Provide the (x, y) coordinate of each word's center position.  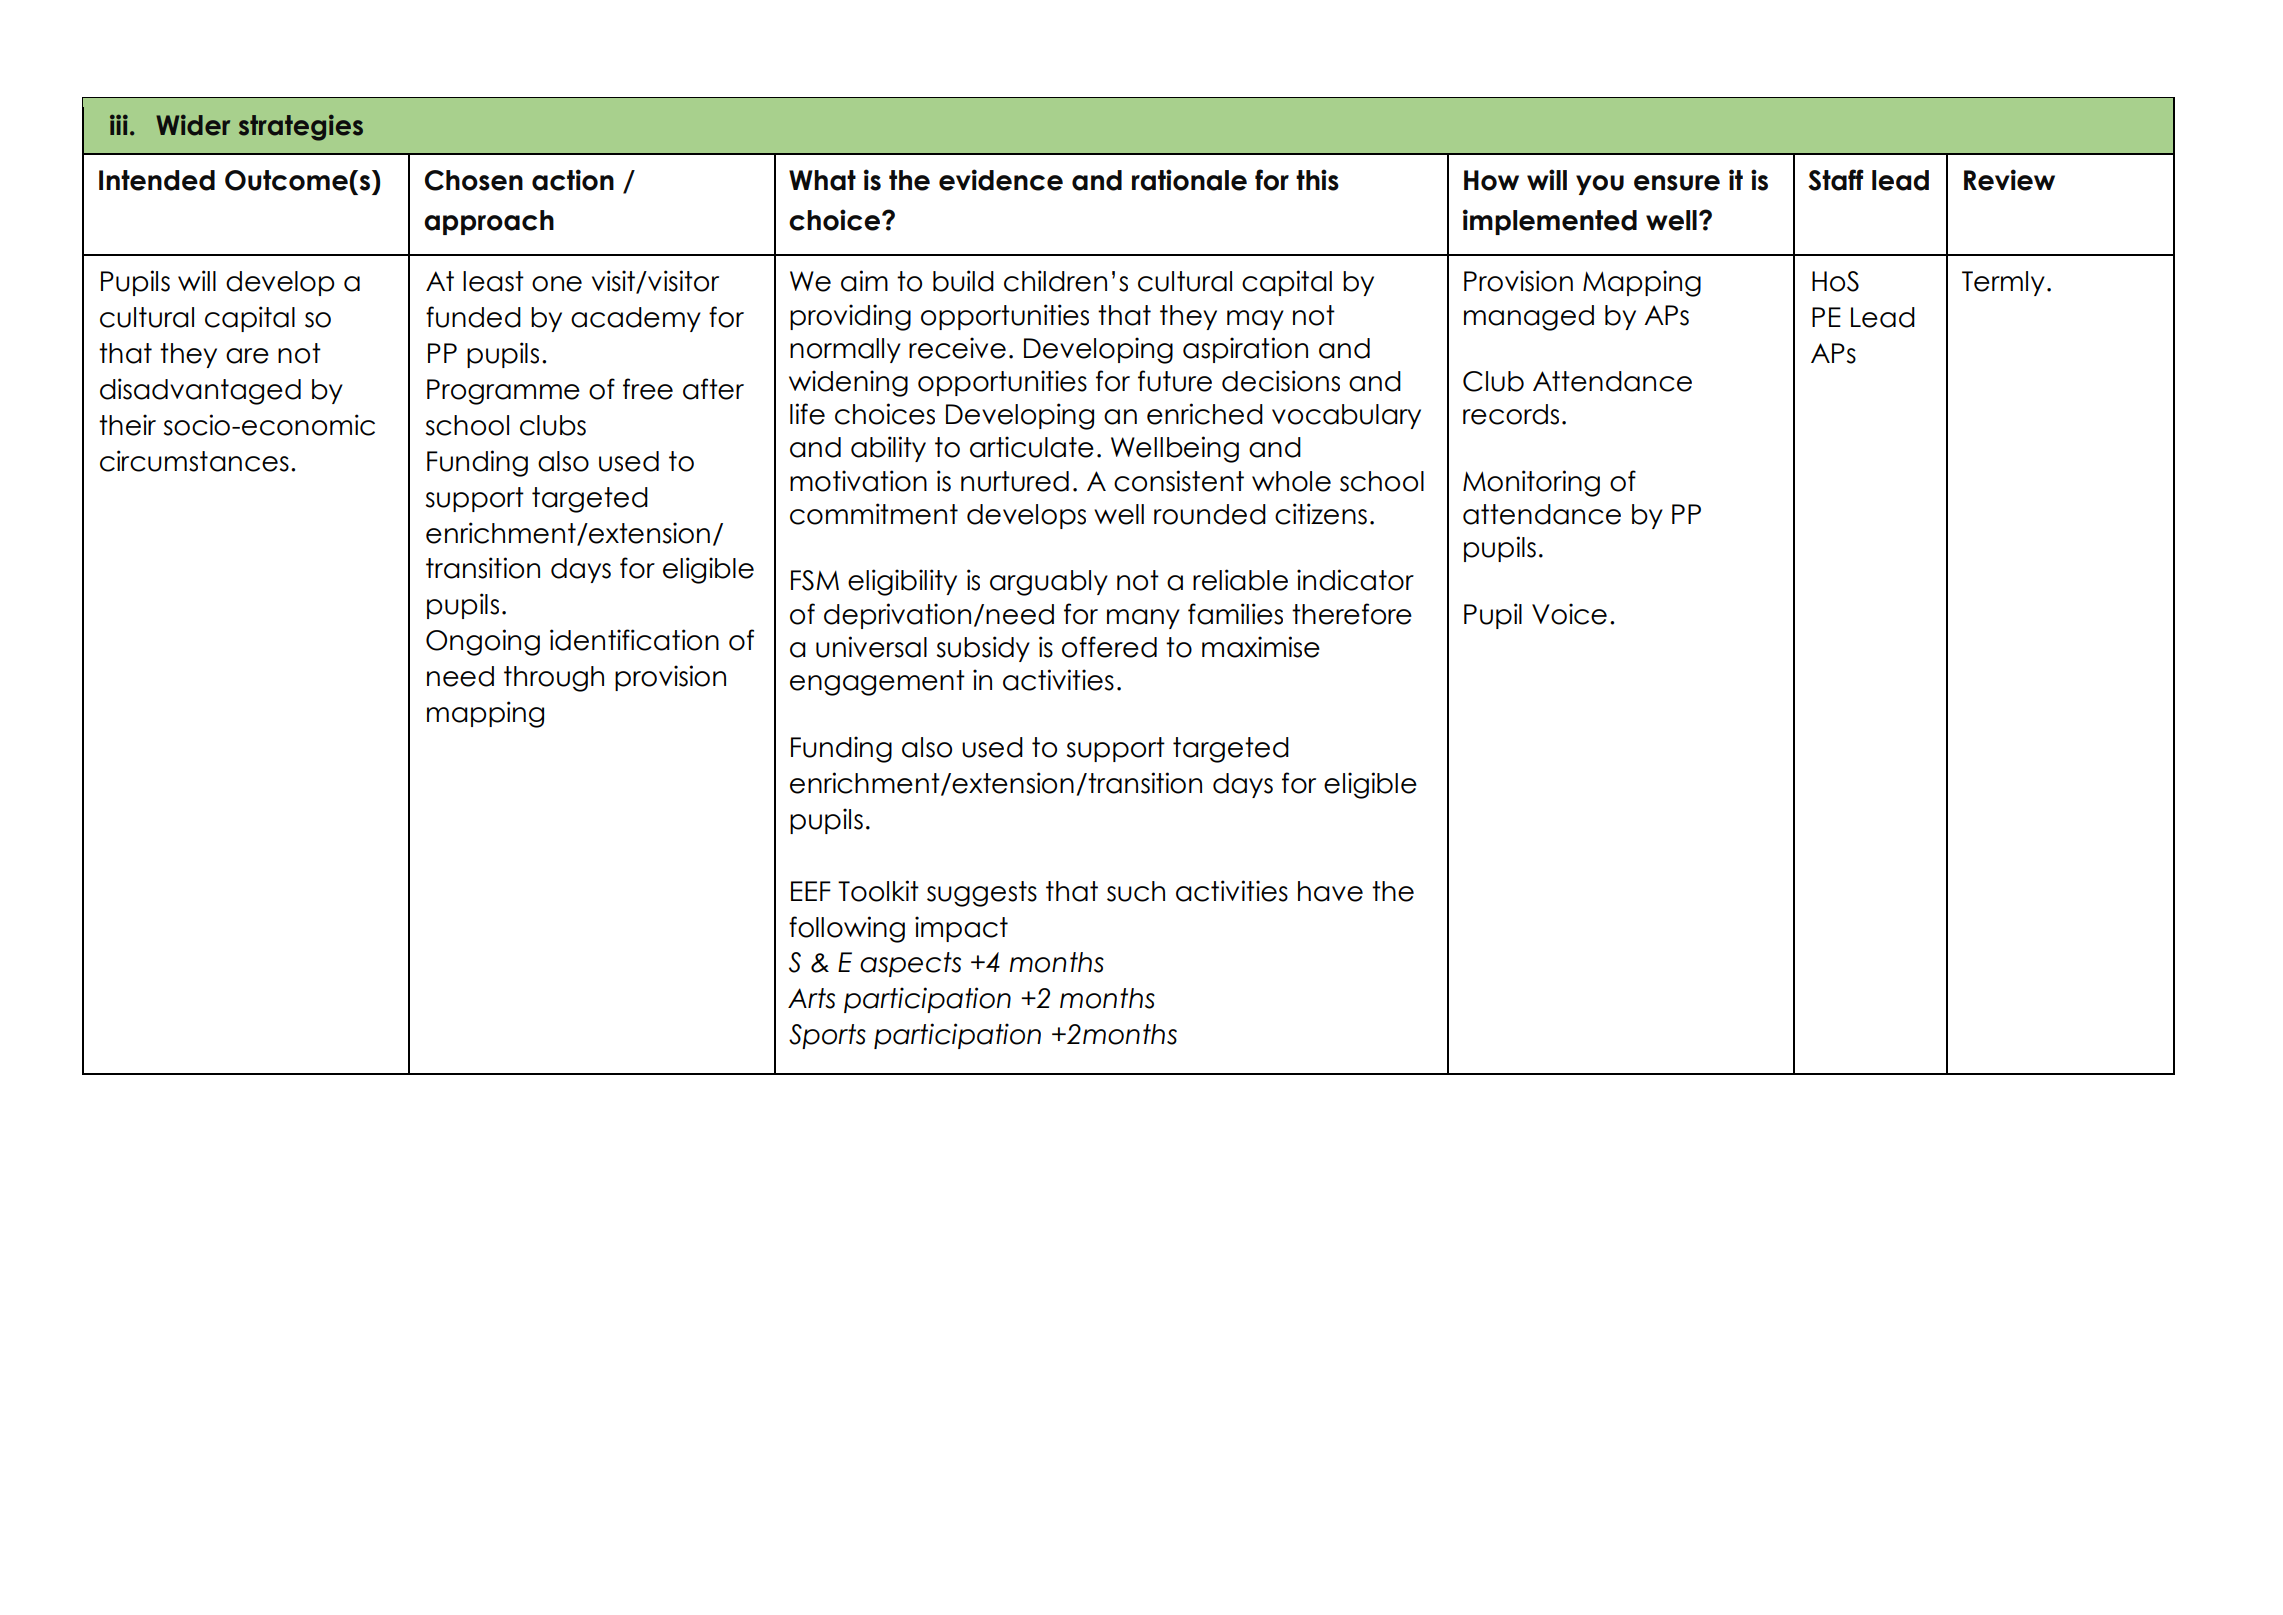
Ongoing (483, 642)
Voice (1569, 614)
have (1330, 891)
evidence (1001, 180)
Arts (811, 998)
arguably (1049, 583)
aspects (910, 964)
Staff (1836, 180)
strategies (301, 128)
